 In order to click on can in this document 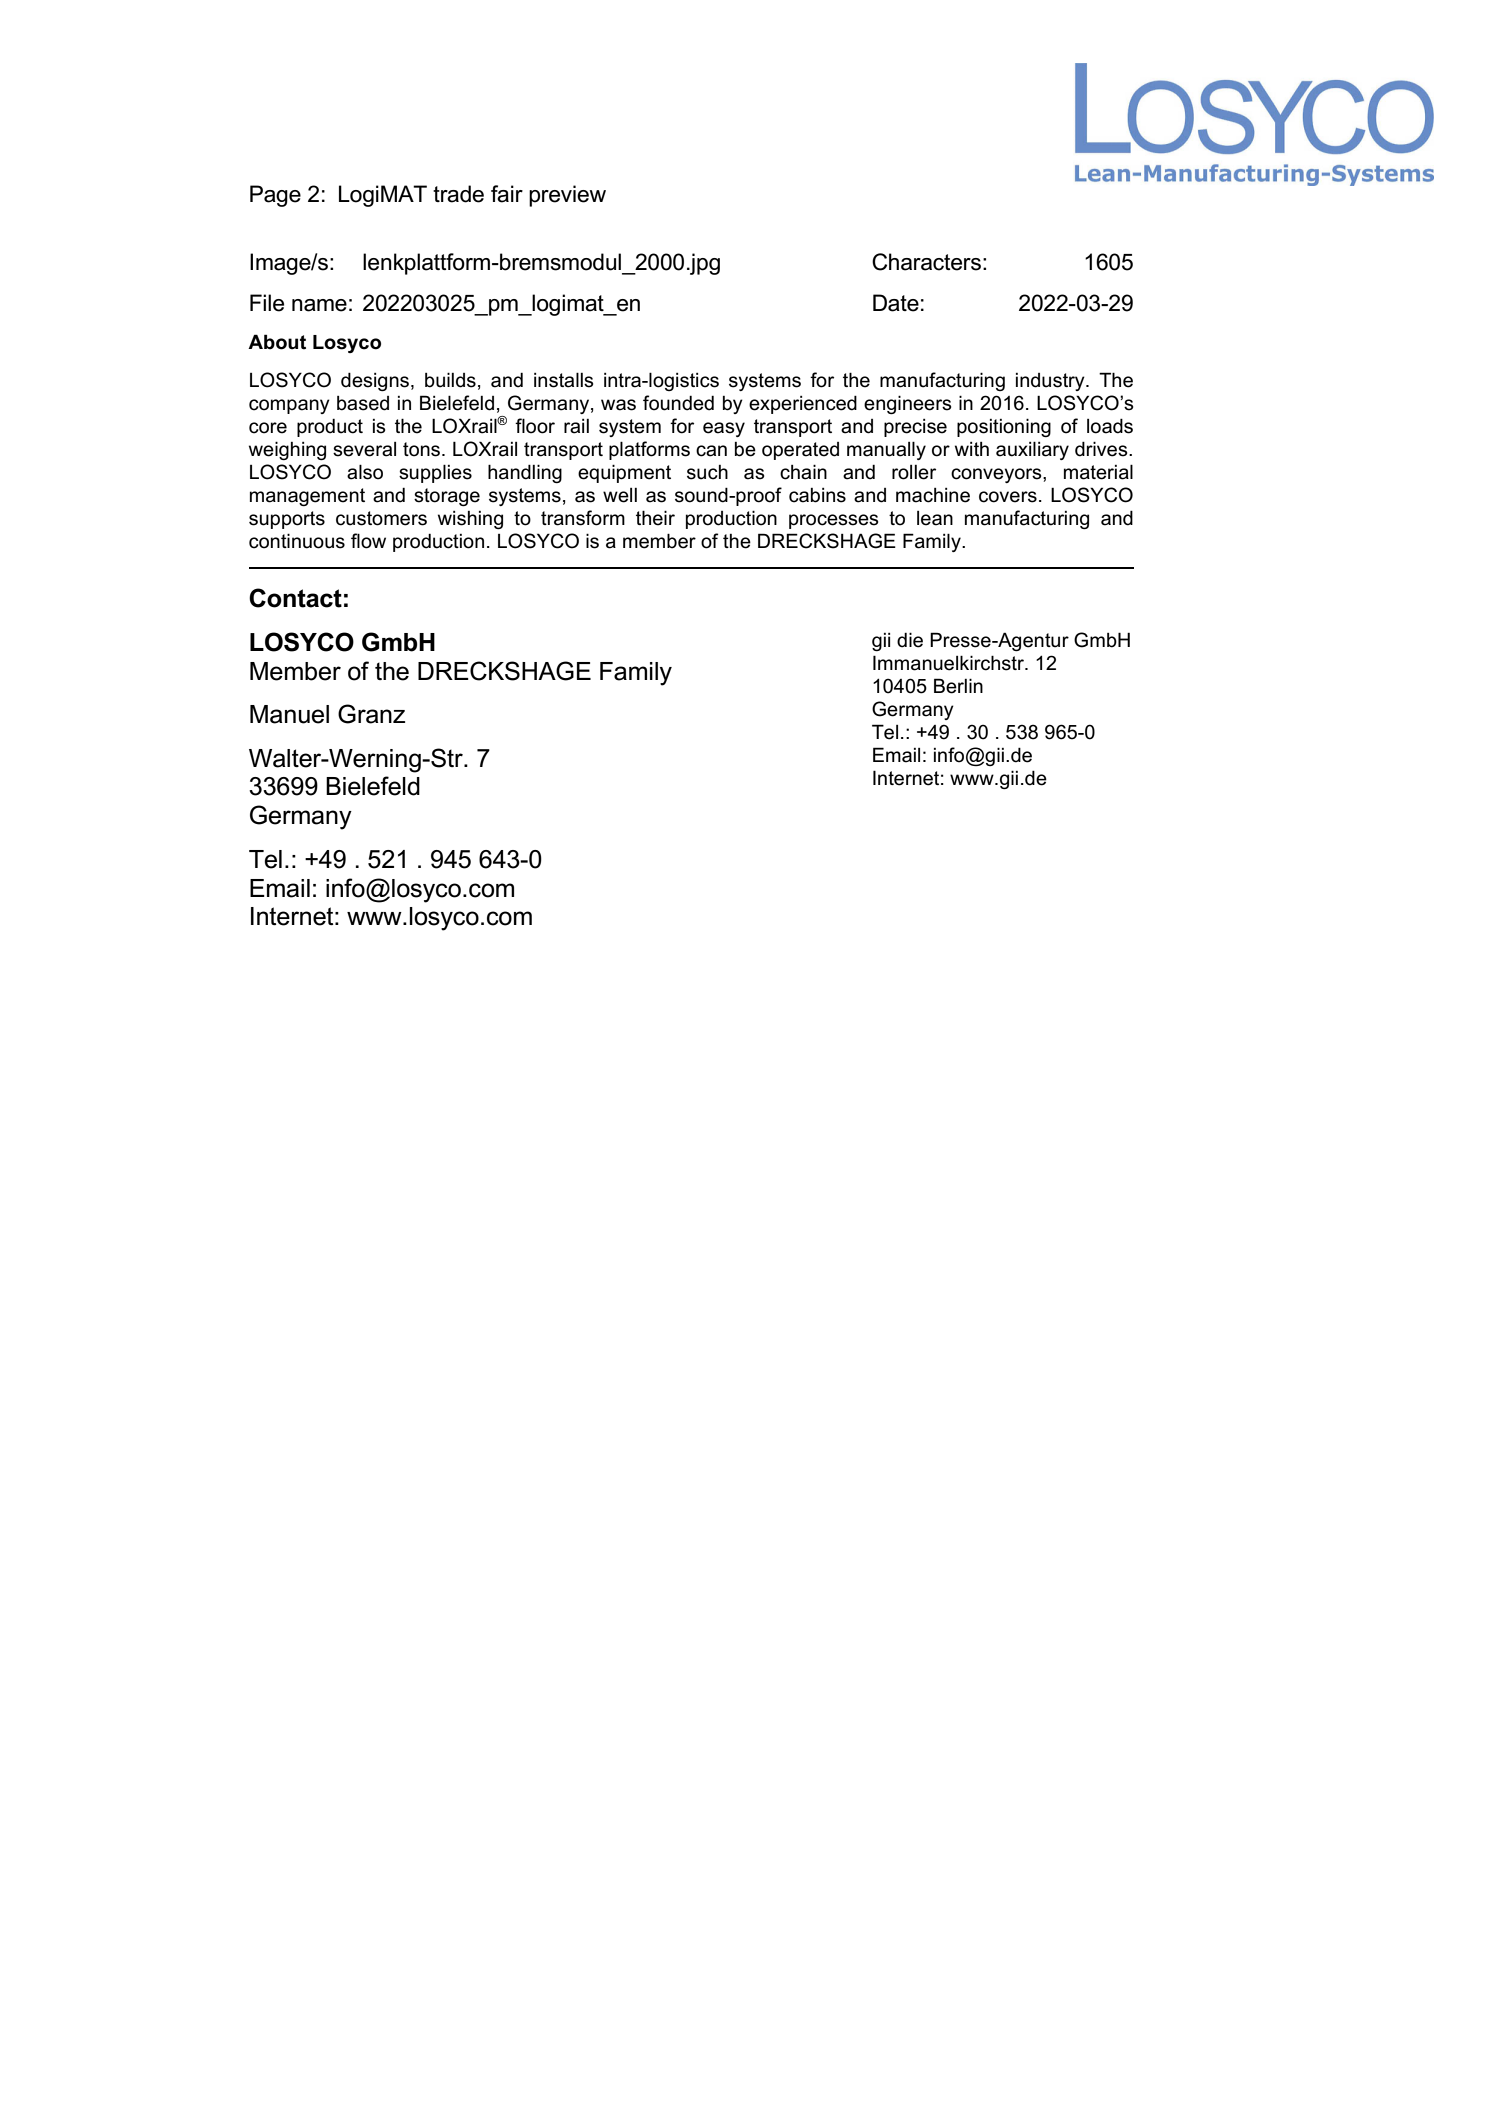, I will do `click(711, 451)`.
